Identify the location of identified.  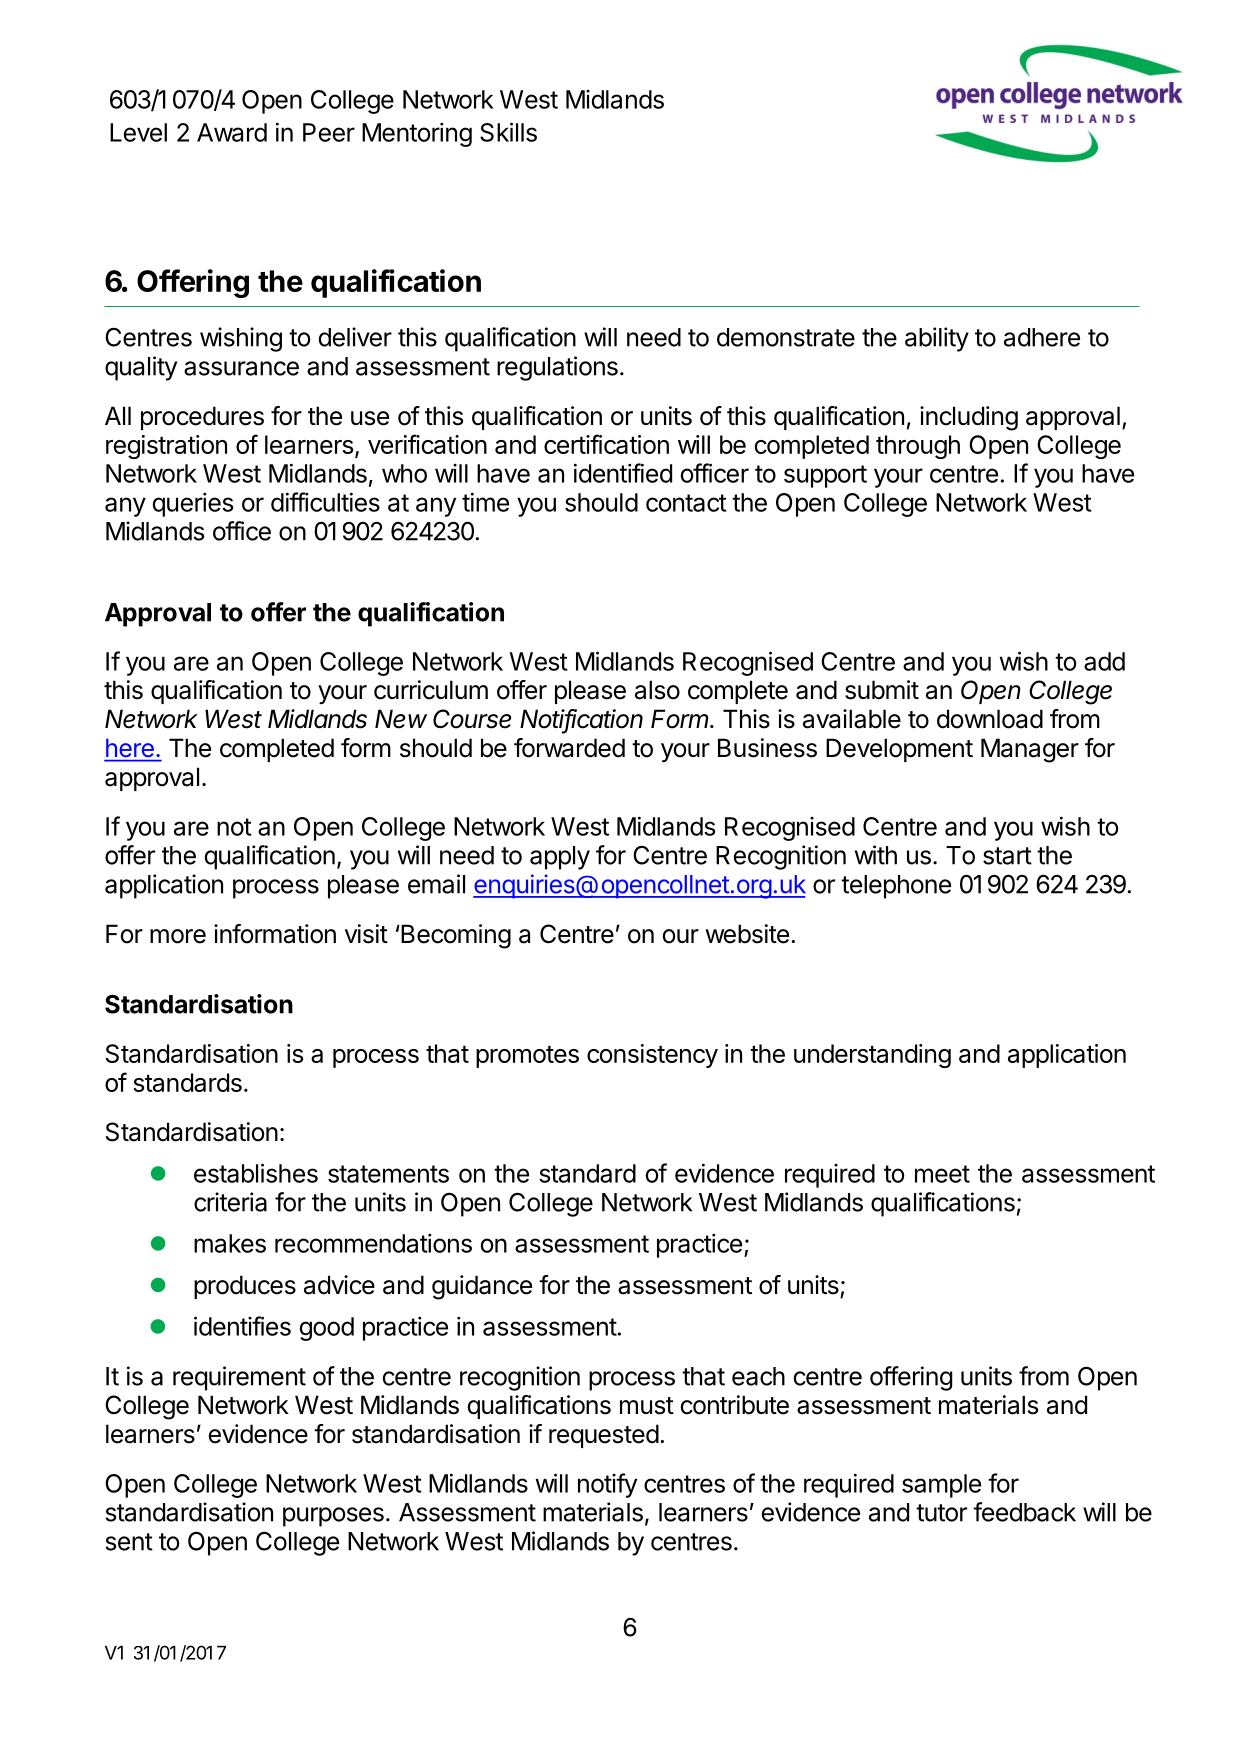
(623, 473).
